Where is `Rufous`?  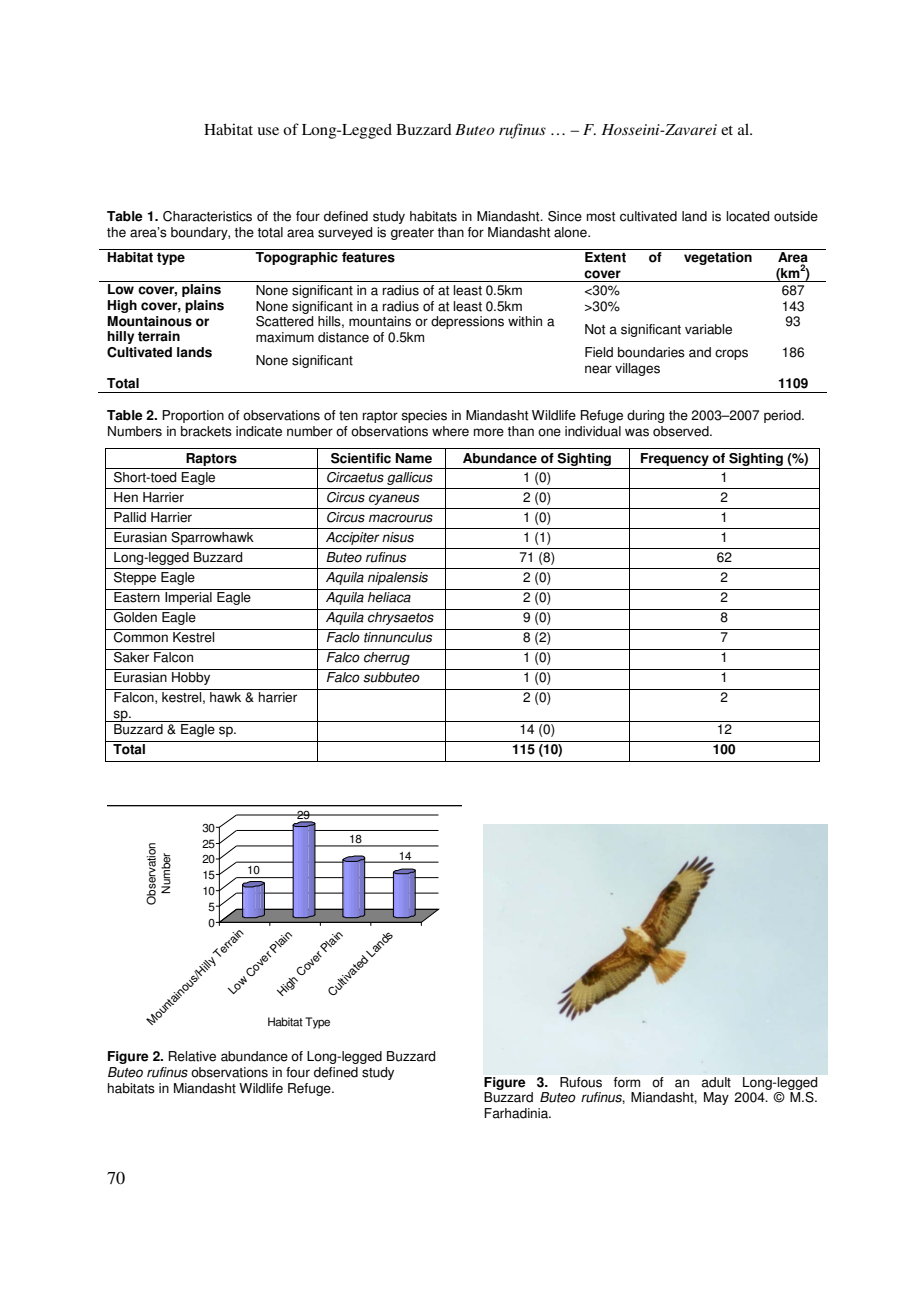 Rufous is located at coordinates (581, 1082).
